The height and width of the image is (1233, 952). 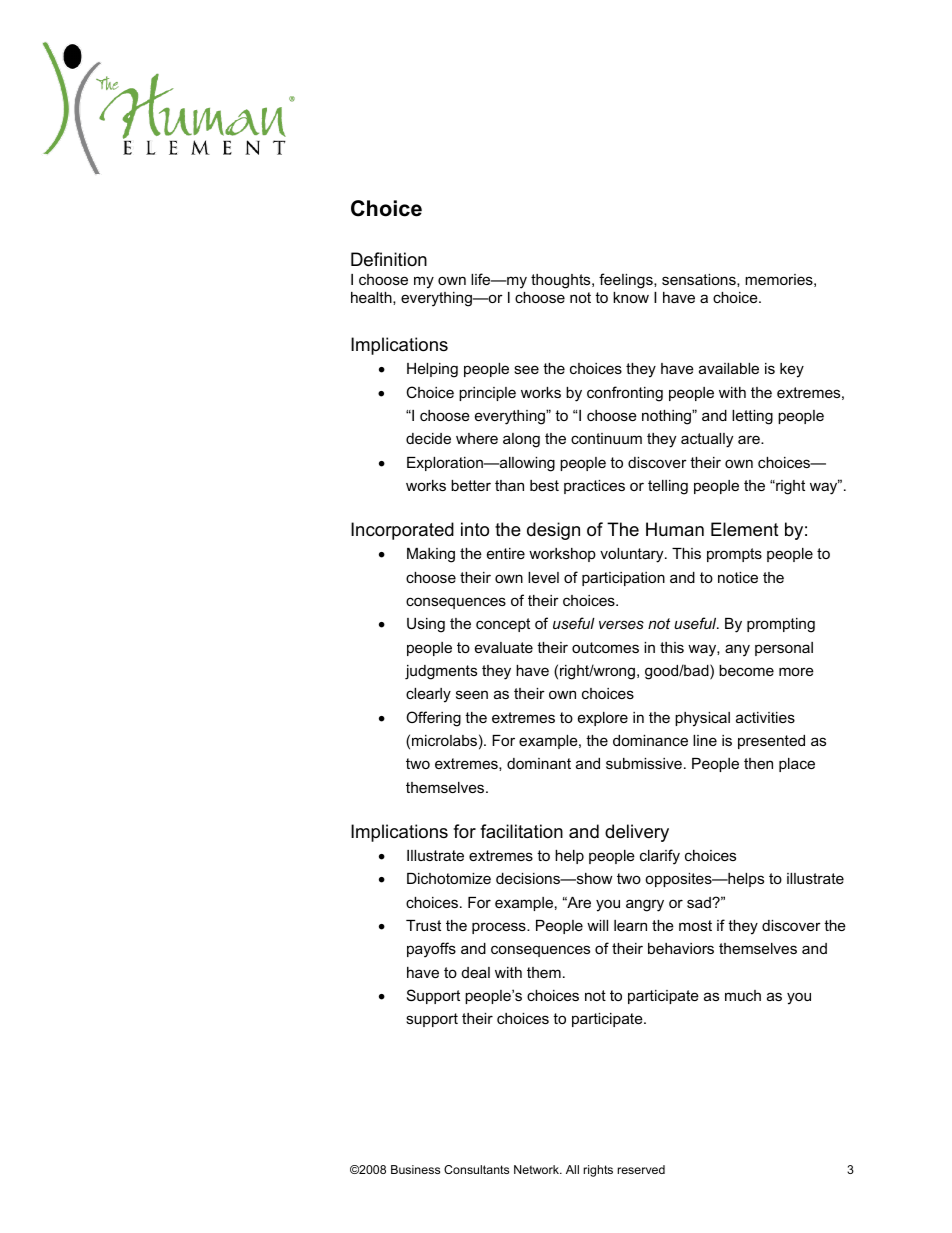 What do you see at coordinates (415, 1169) in the image?
I see `Business` at bounding box center [415, 1169].
